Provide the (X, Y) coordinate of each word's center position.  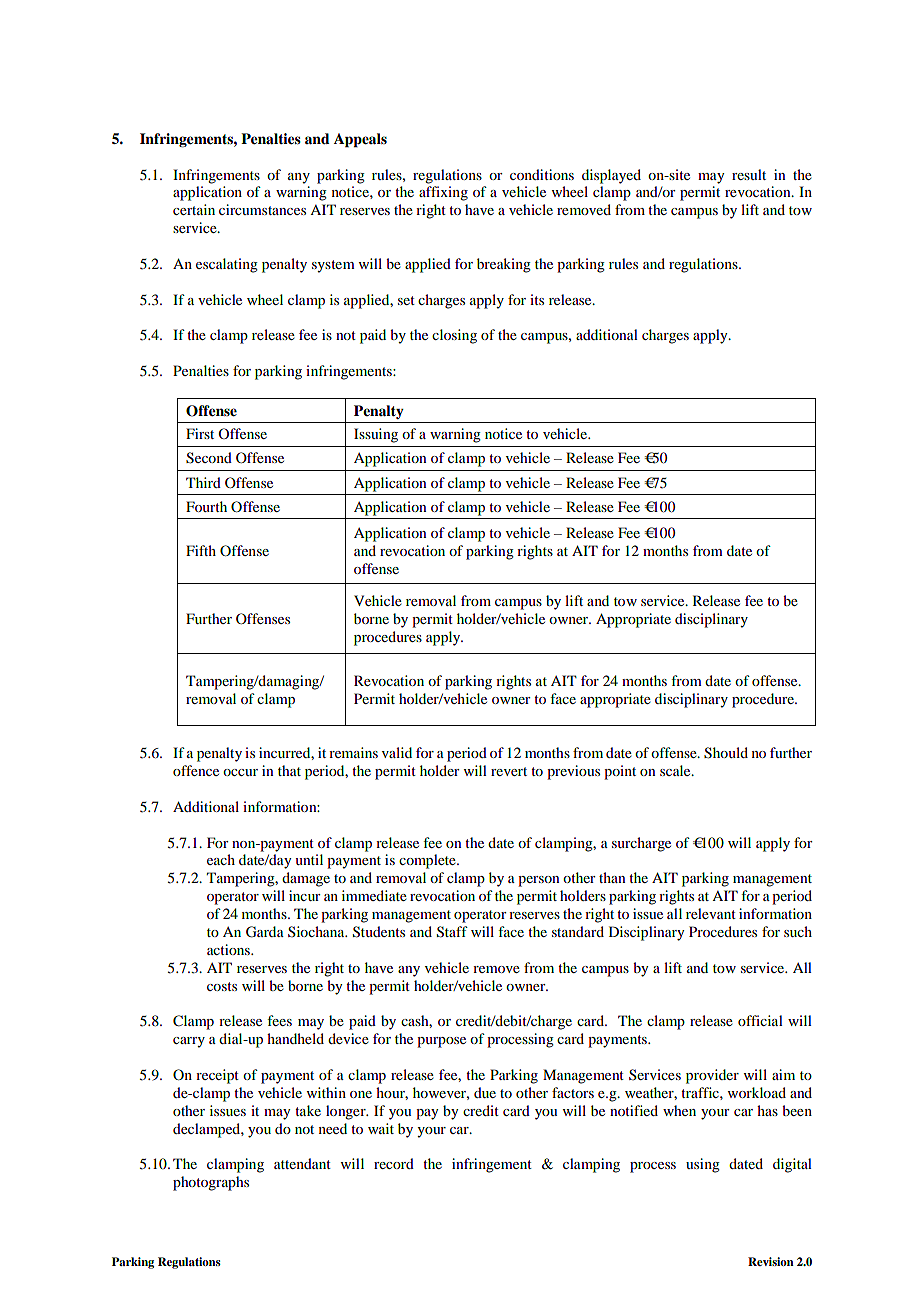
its (537, 299)
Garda (265, 932)
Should (726, 753)
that (289, 770)
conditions (542, 174)
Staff (452, 932)
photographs (211, 1183)
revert (509, 771)
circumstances (262, 209)
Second (209, 458)
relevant (711, 913)
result (749, 174)
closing (454, 336)
